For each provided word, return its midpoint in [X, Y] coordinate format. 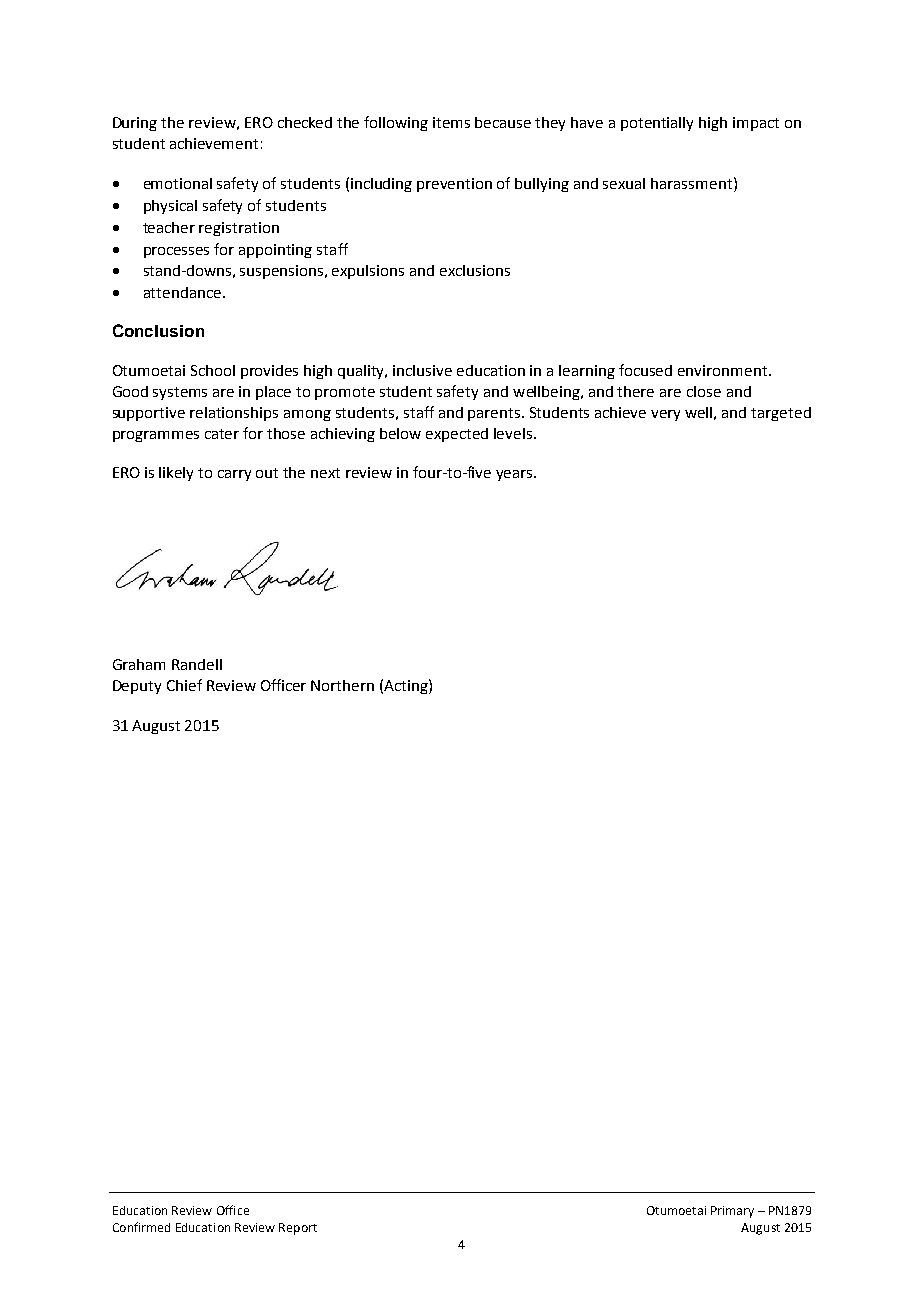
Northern [342, 685]
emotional [178, 183]
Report [298, 1229]
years [515, 475]
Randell [197, 664]
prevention [454, 185]
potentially [657, 124]
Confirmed [141, 1227]
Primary [732, 1212]
